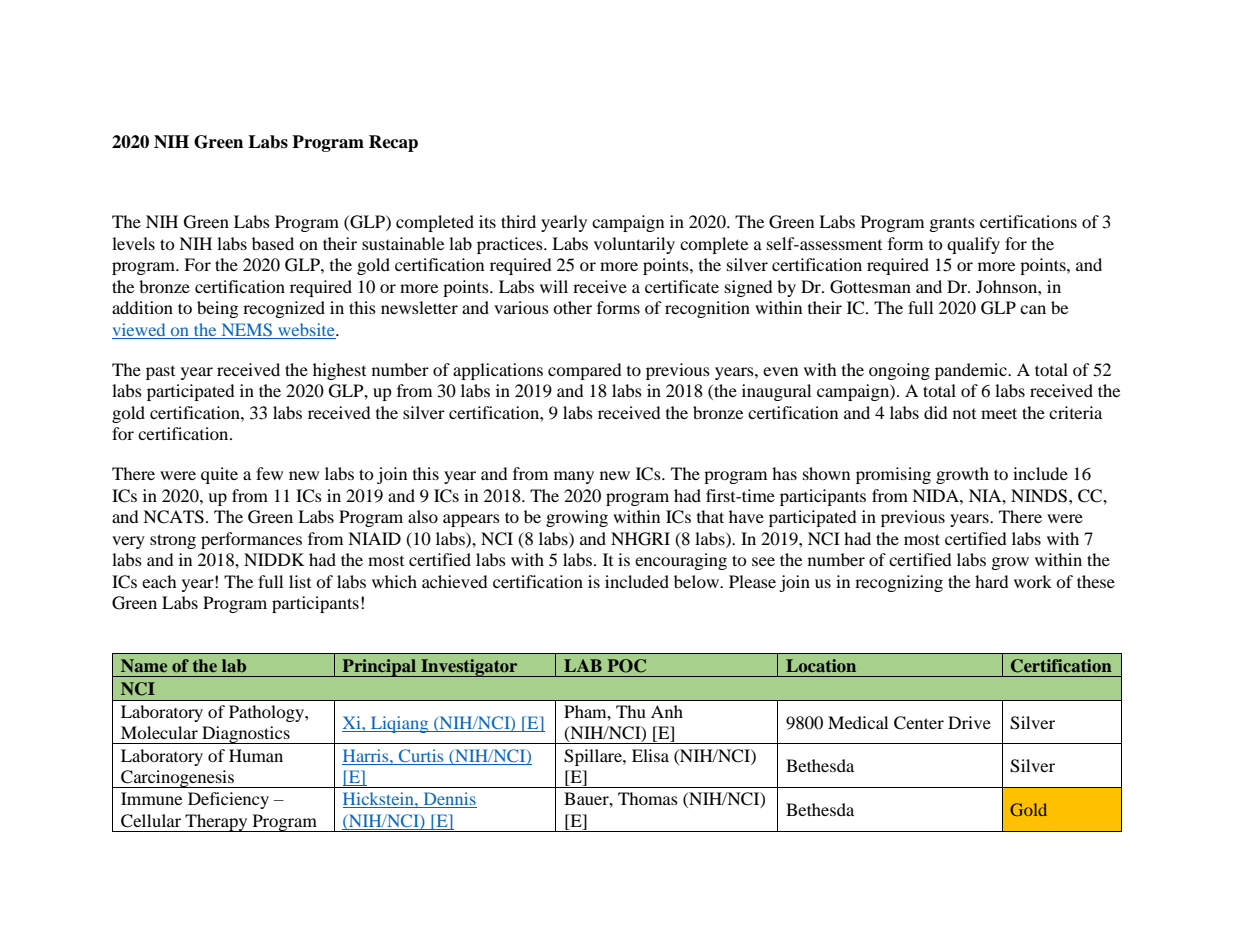 The width and height of the image is (1233, 952). Describe the element at coordinates (574, 477) in the image. I see `many` at that location.
